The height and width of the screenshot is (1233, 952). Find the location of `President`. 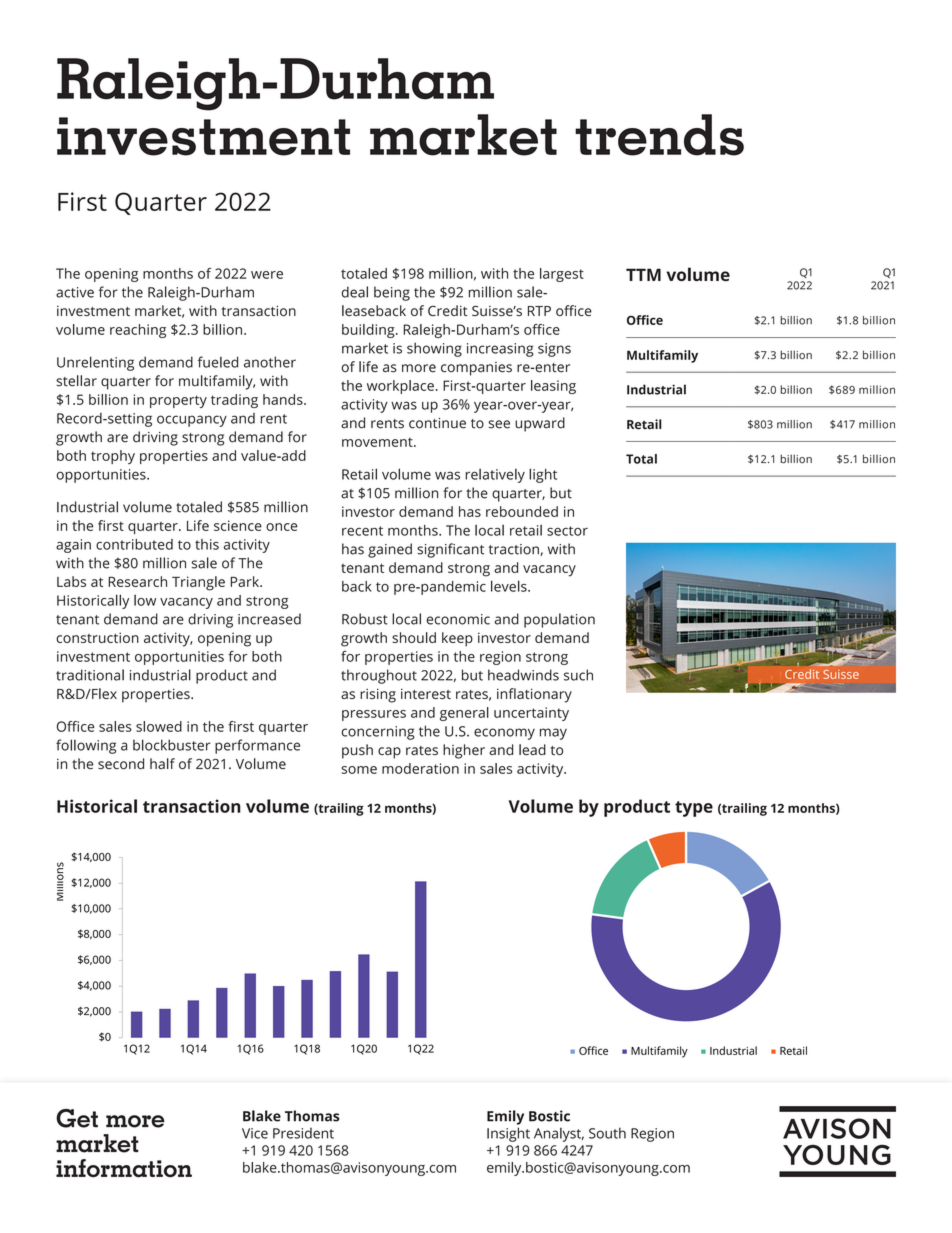

President is located at coordinates (303, 1133).
